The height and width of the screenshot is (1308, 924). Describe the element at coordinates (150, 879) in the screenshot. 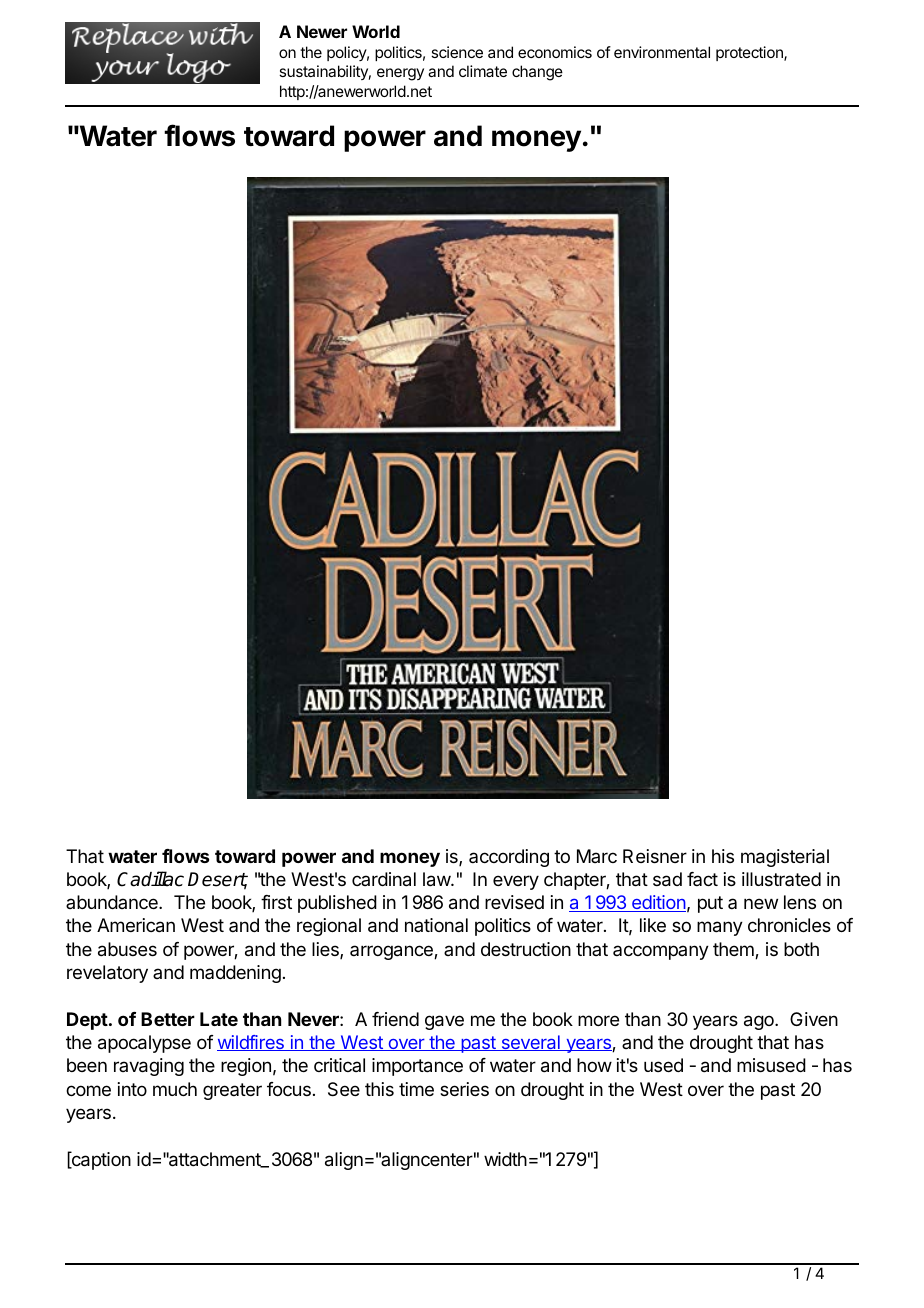

I see `Cadillac` at that location.
